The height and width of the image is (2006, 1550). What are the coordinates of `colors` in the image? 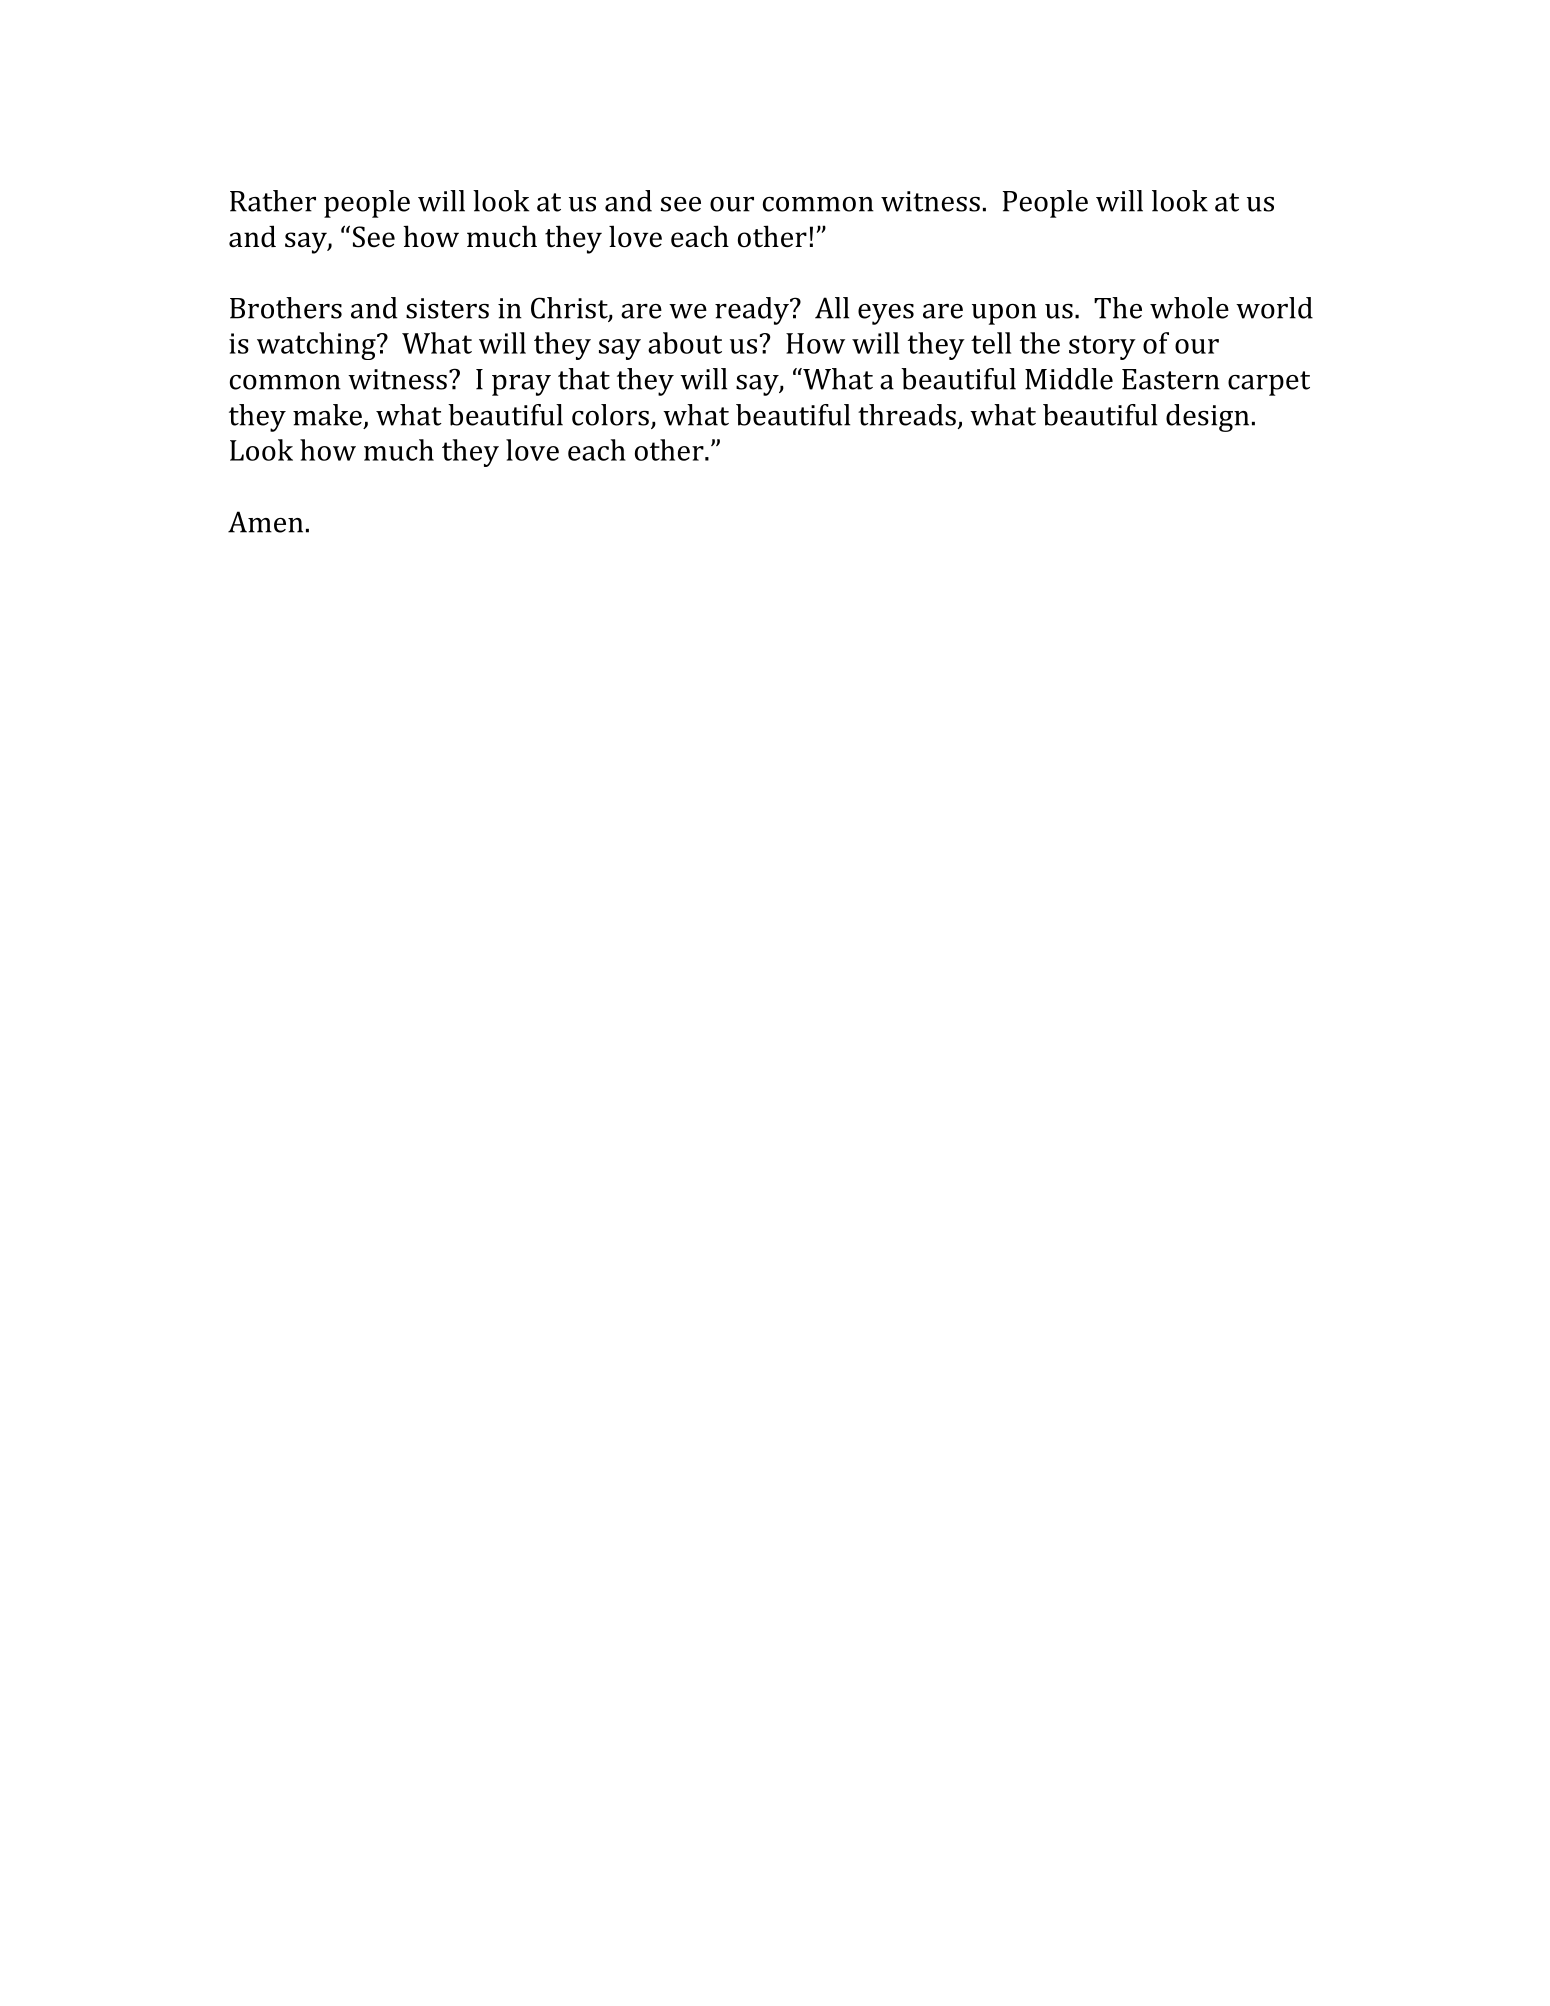 It's located at (610, 415).
